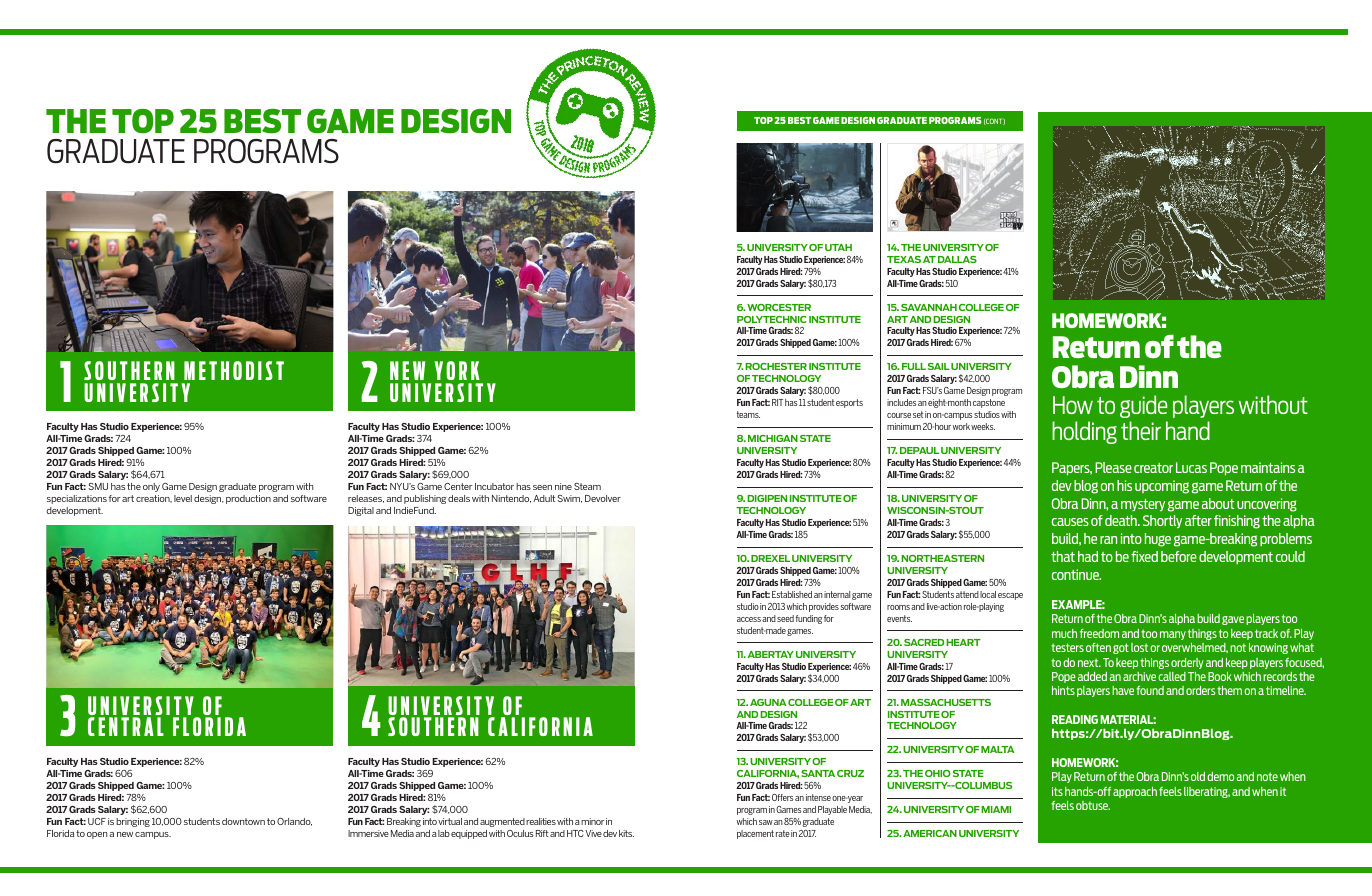  I want to click on saw, so click(766, 822).
